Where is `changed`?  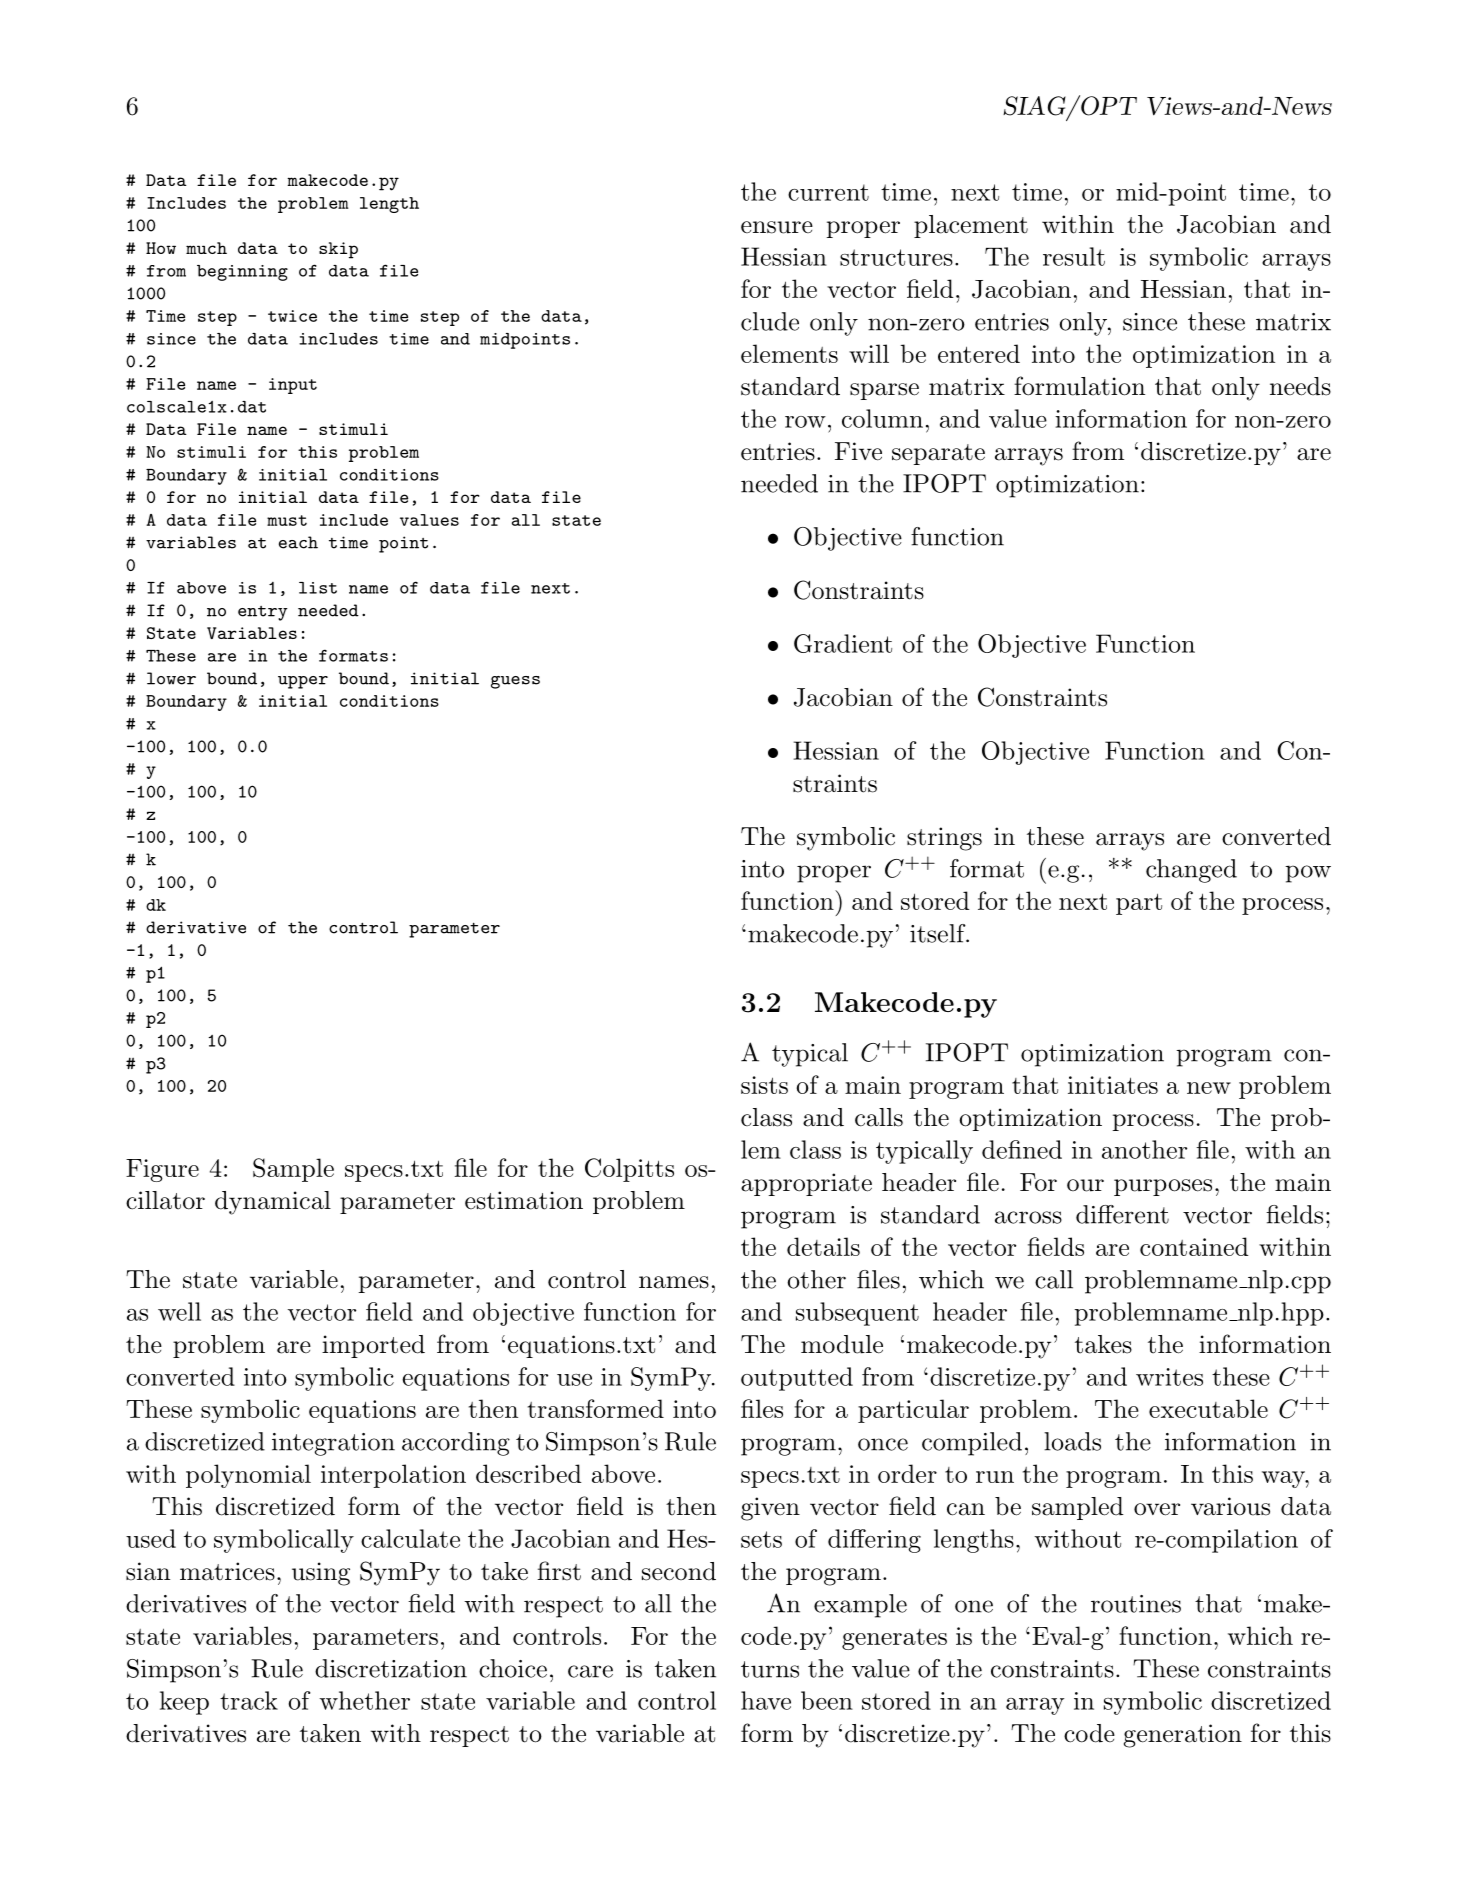 changed is located at coordinates (1191, 871).
